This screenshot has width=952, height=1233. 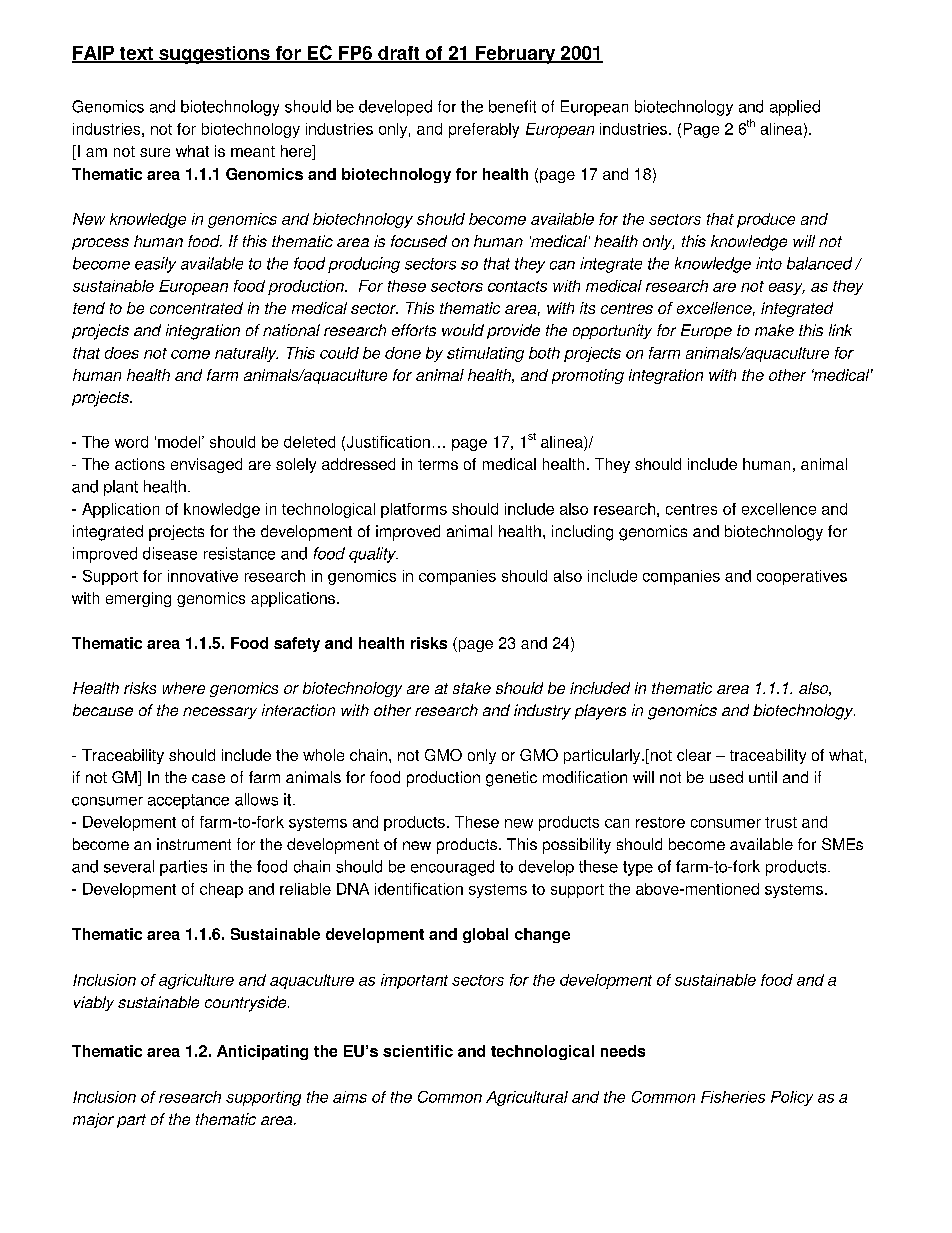 I want to click on Agricultural, so click(x=527, y=1098).
